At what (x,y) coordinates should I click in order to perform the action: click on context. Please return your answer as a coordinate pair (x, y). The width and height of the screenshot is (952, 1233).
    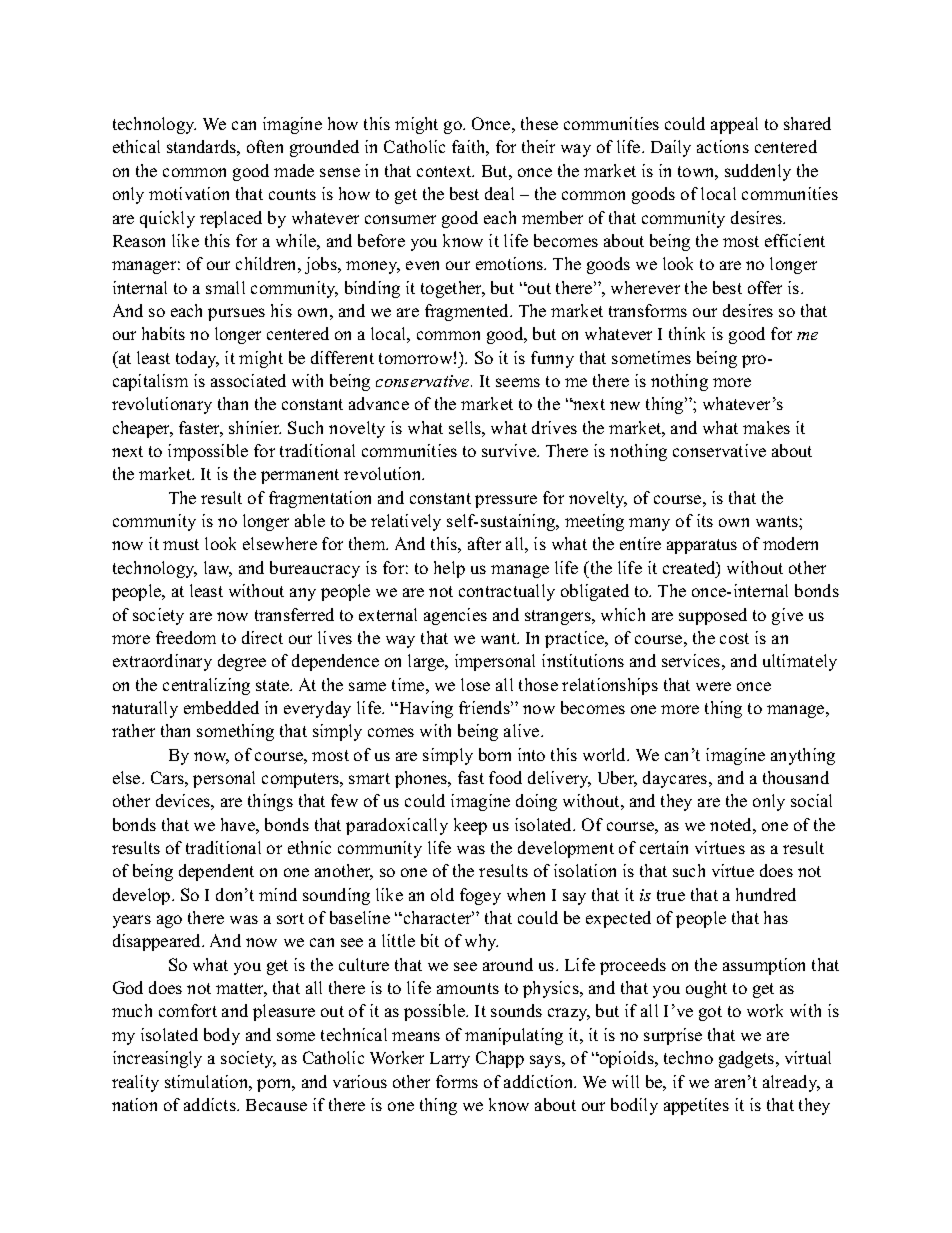
    Looking at the image, I should click on (445, 171).
